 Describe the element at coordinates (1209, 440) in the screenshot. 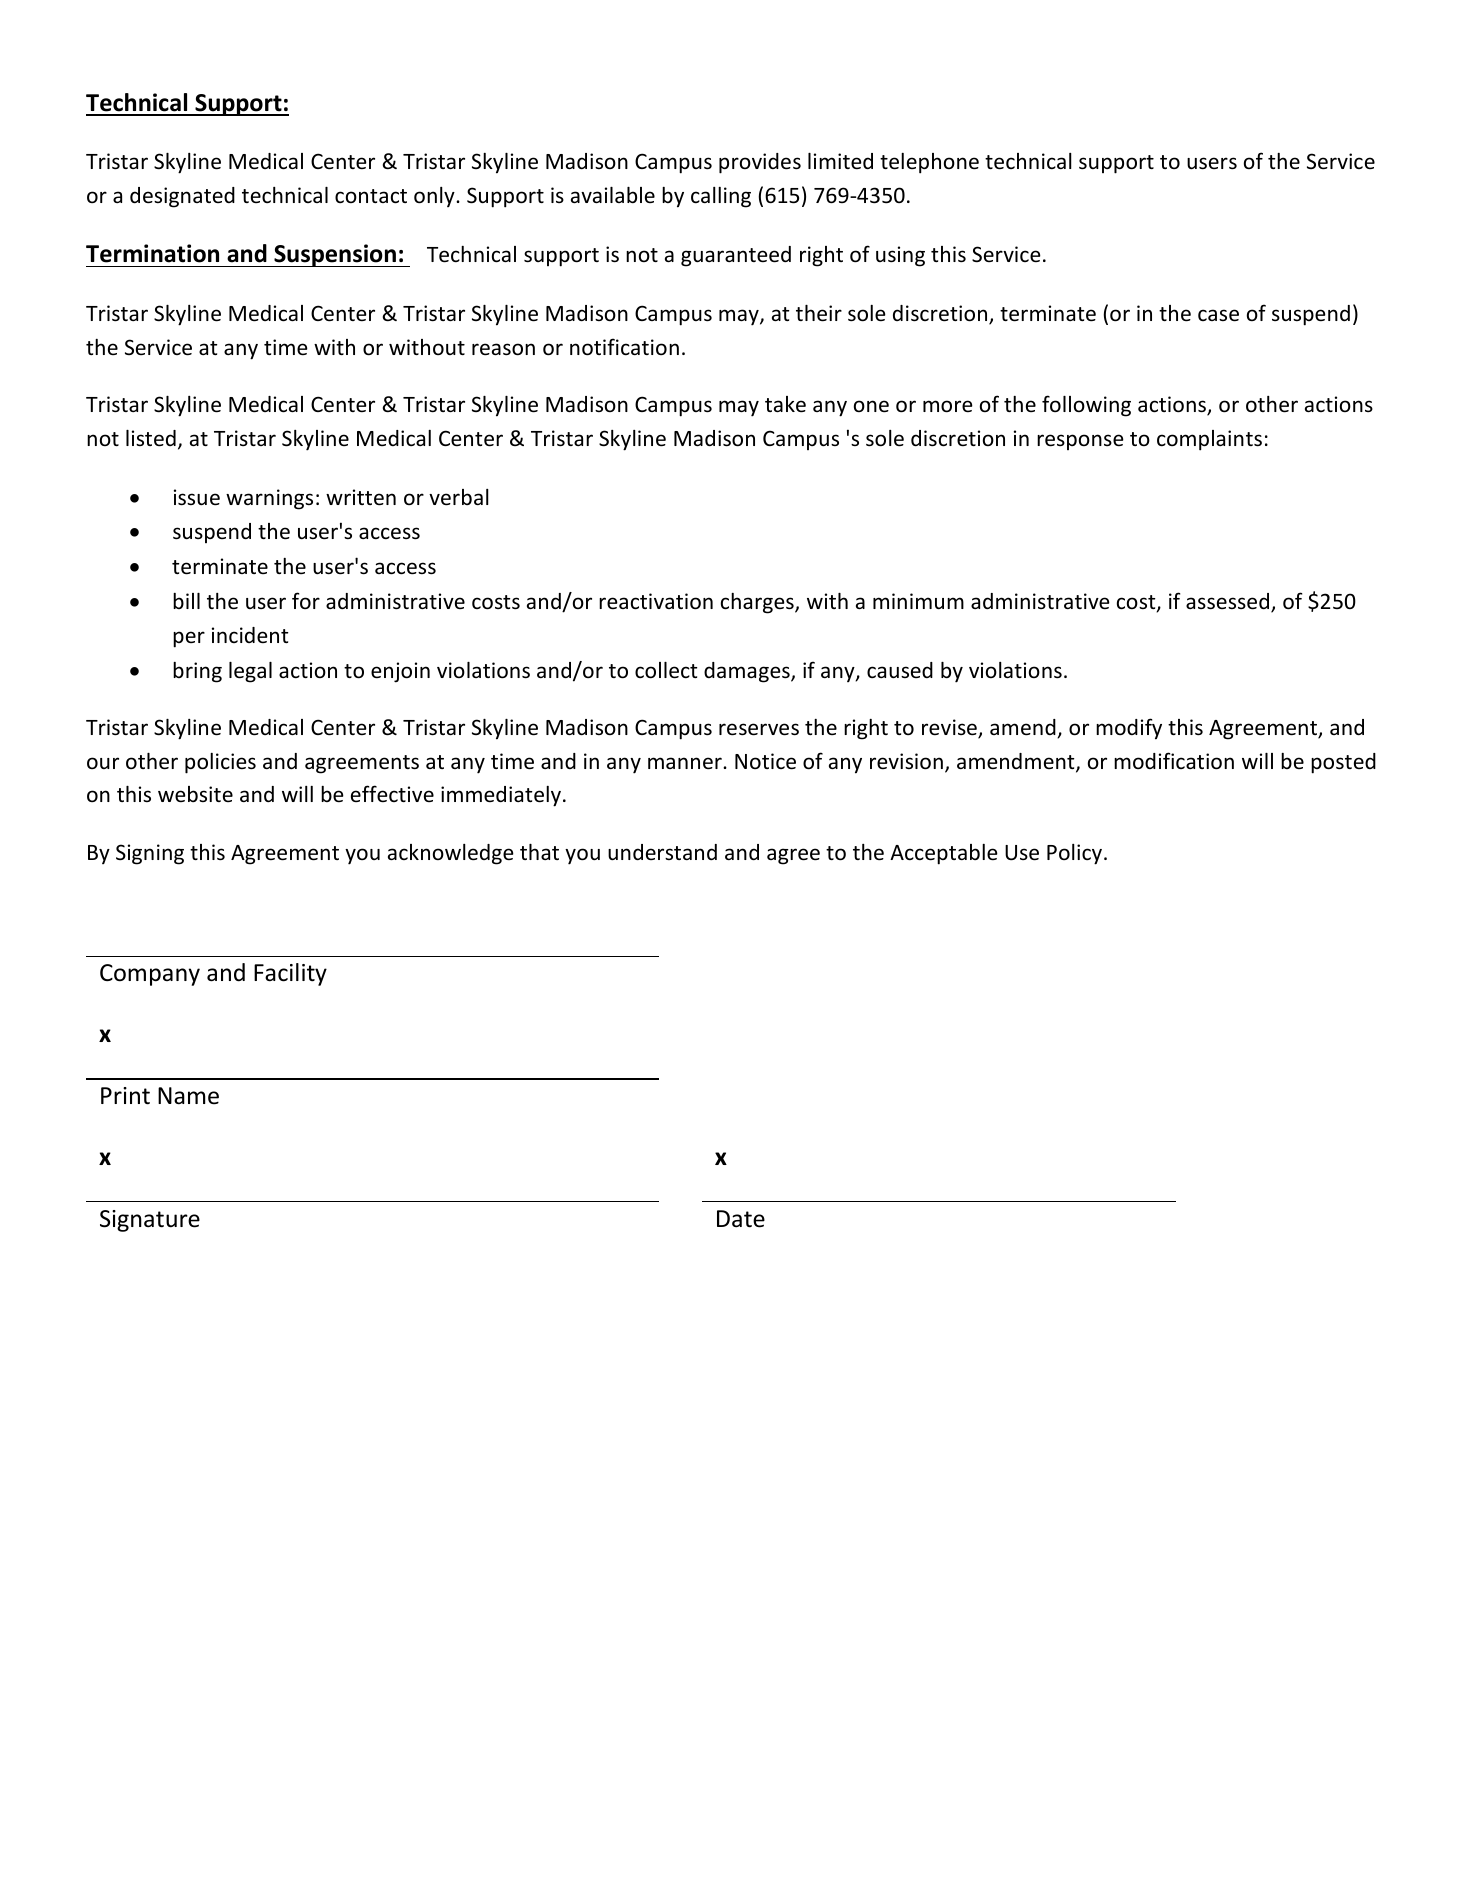

I see `complaints` at that location.
